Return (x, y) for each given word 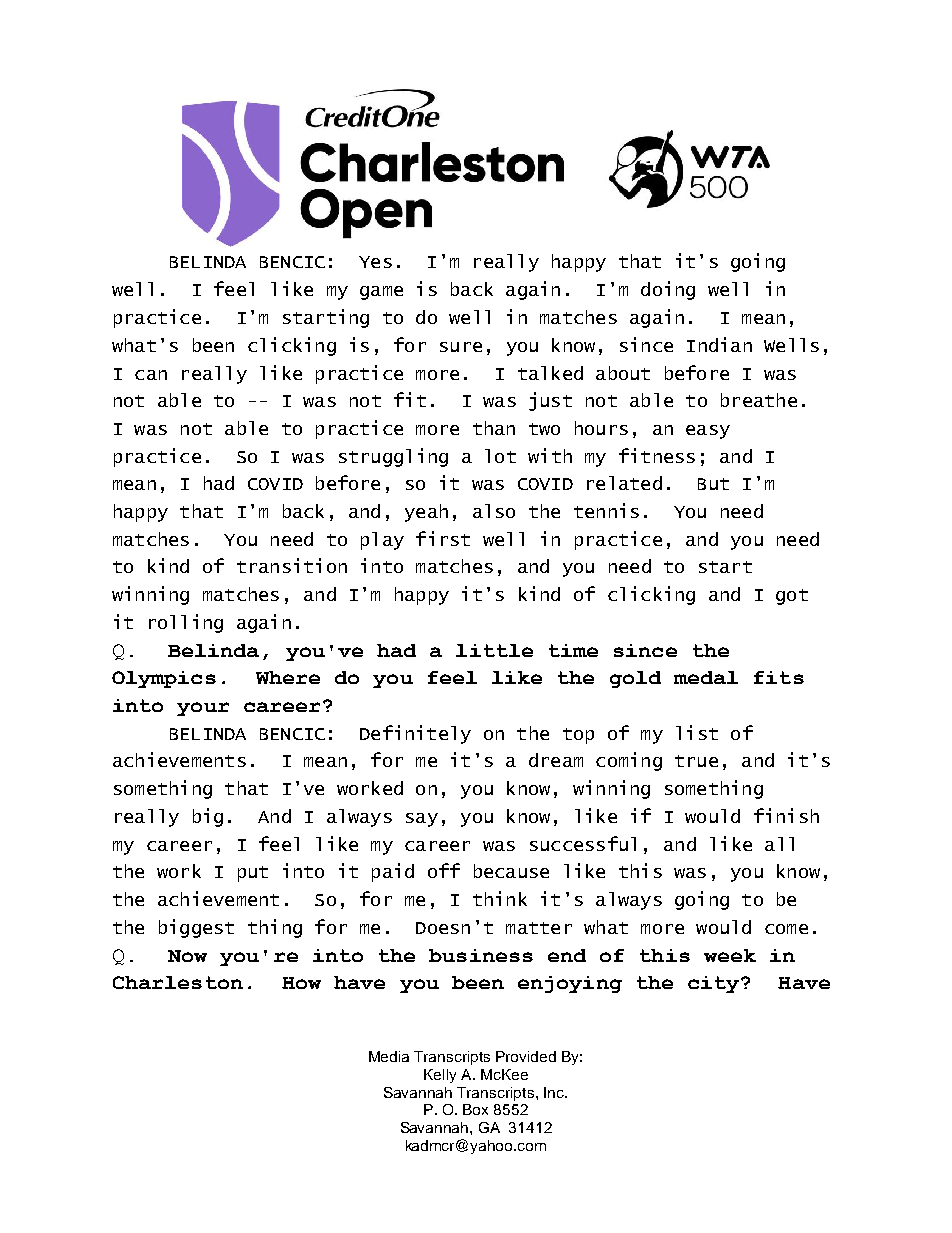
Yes (375, 262)
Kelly (440, 1076)
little (494, 650)
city (713, 984)
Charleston (178, 982)
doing (668, 290)
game (381, 293)
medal (706, 677)
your (203, 709)
